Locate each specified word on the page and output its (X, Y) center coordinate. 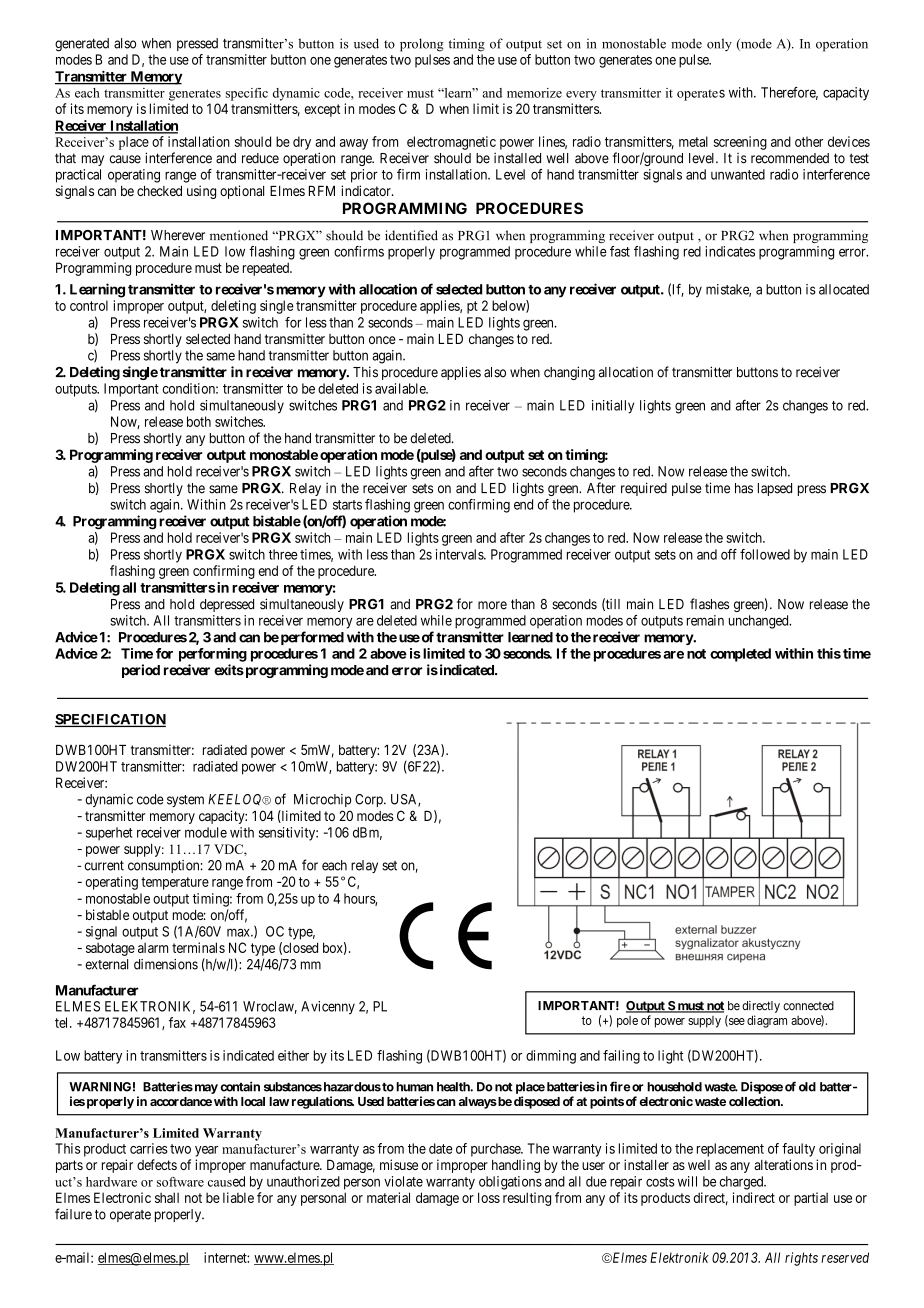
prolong (422, 45)
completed (740, 655)
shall (167, 1197)
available (401, 388)
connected (808, 1006)
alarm (153, 947)
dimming (551, 1057)
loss (489, 1197)
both (199, 421)
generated (82, 45)
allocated (844, 289)
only (719, 44)
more (492, 605)
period (141, 671)
